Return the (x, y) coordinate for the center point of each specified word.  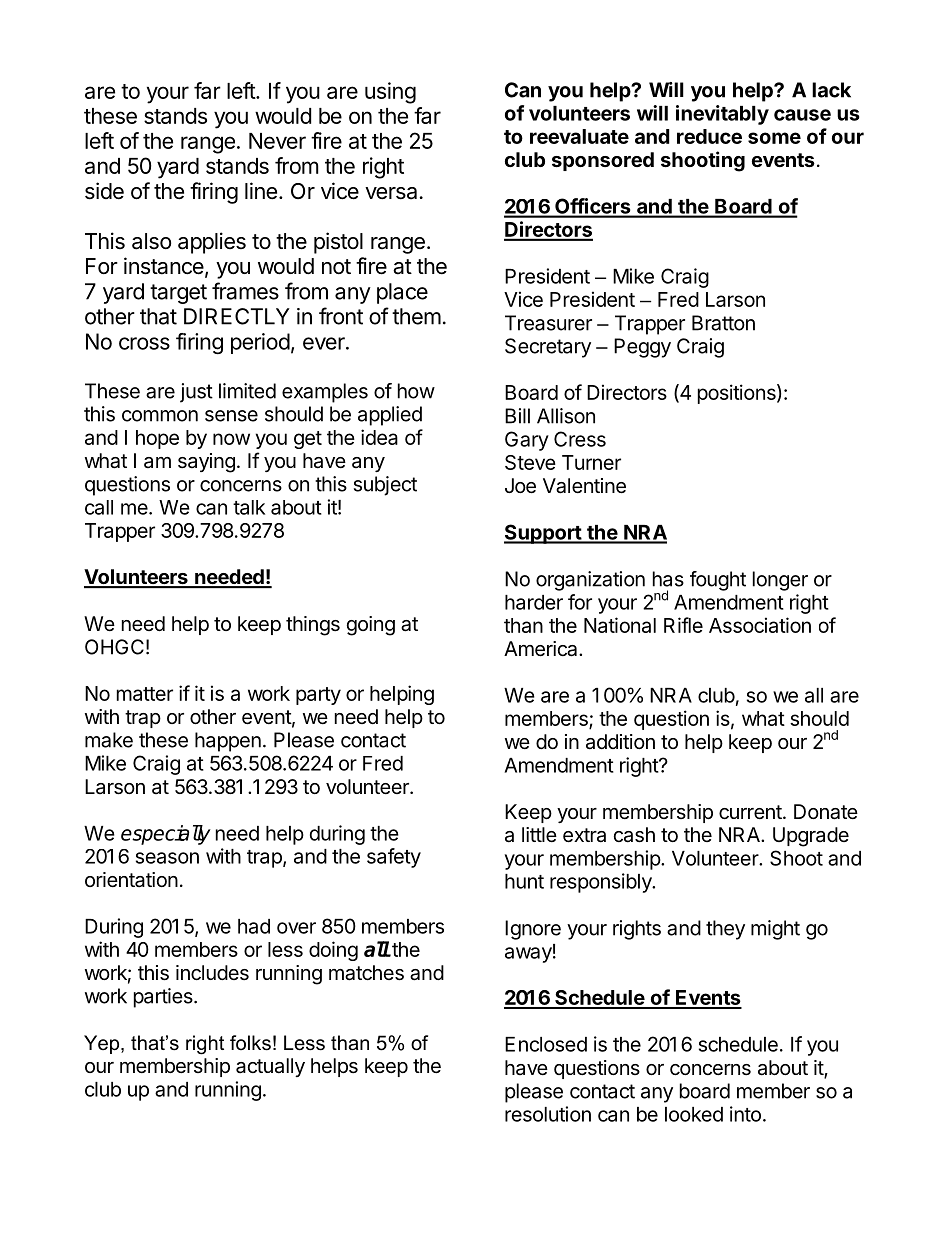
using (390, 93)
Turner (591, 462)
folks (250, 1043)
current (750, 812)
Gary (527, 441)
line (261, 191)
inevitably (722, 115)
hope (157, 439)
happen (228, 742)
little (539, 834)
